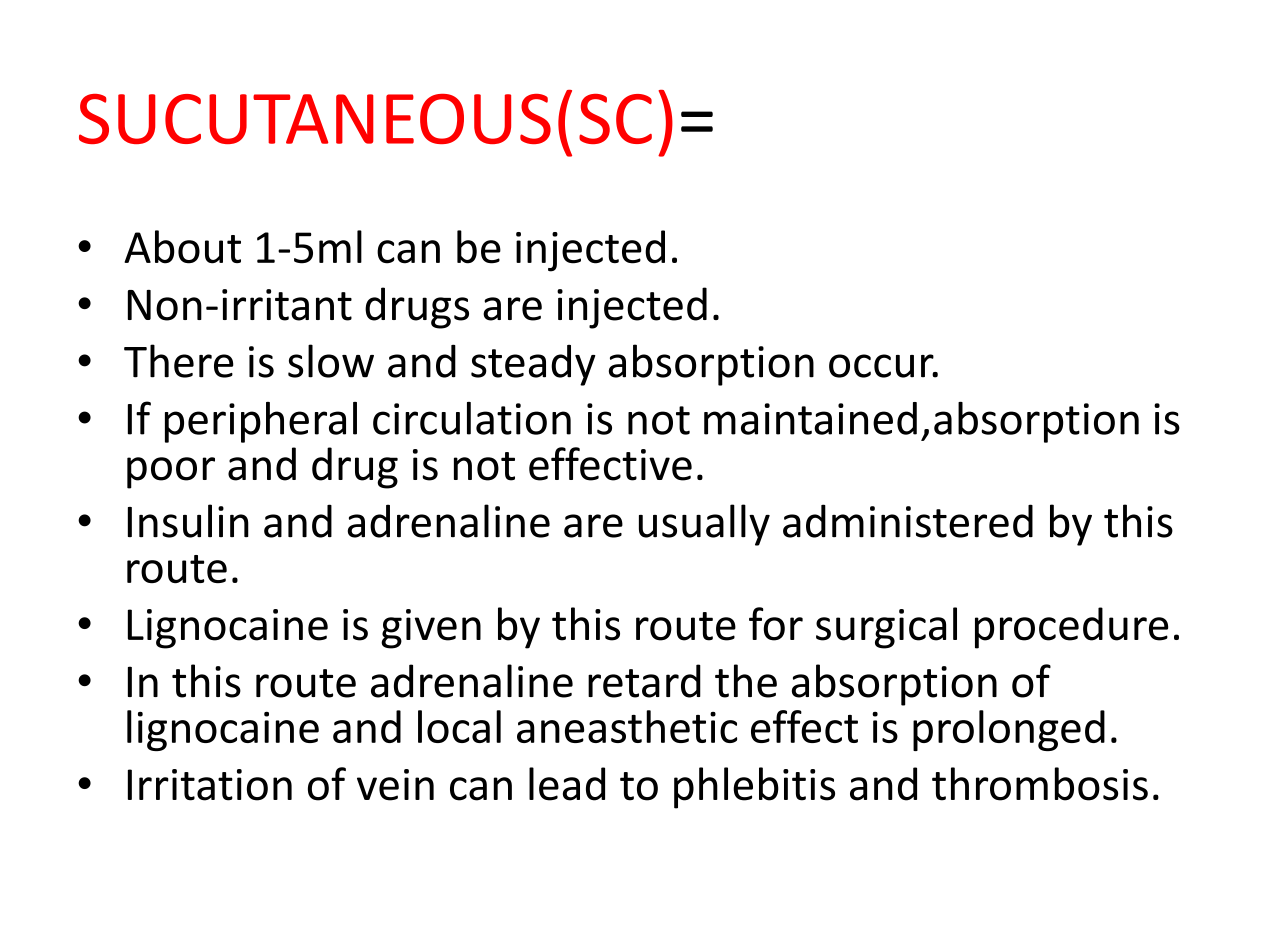  What do you see at coordinates (704, 525) in the screenshot?
I see `usually` at bounding box center [704, 525].
